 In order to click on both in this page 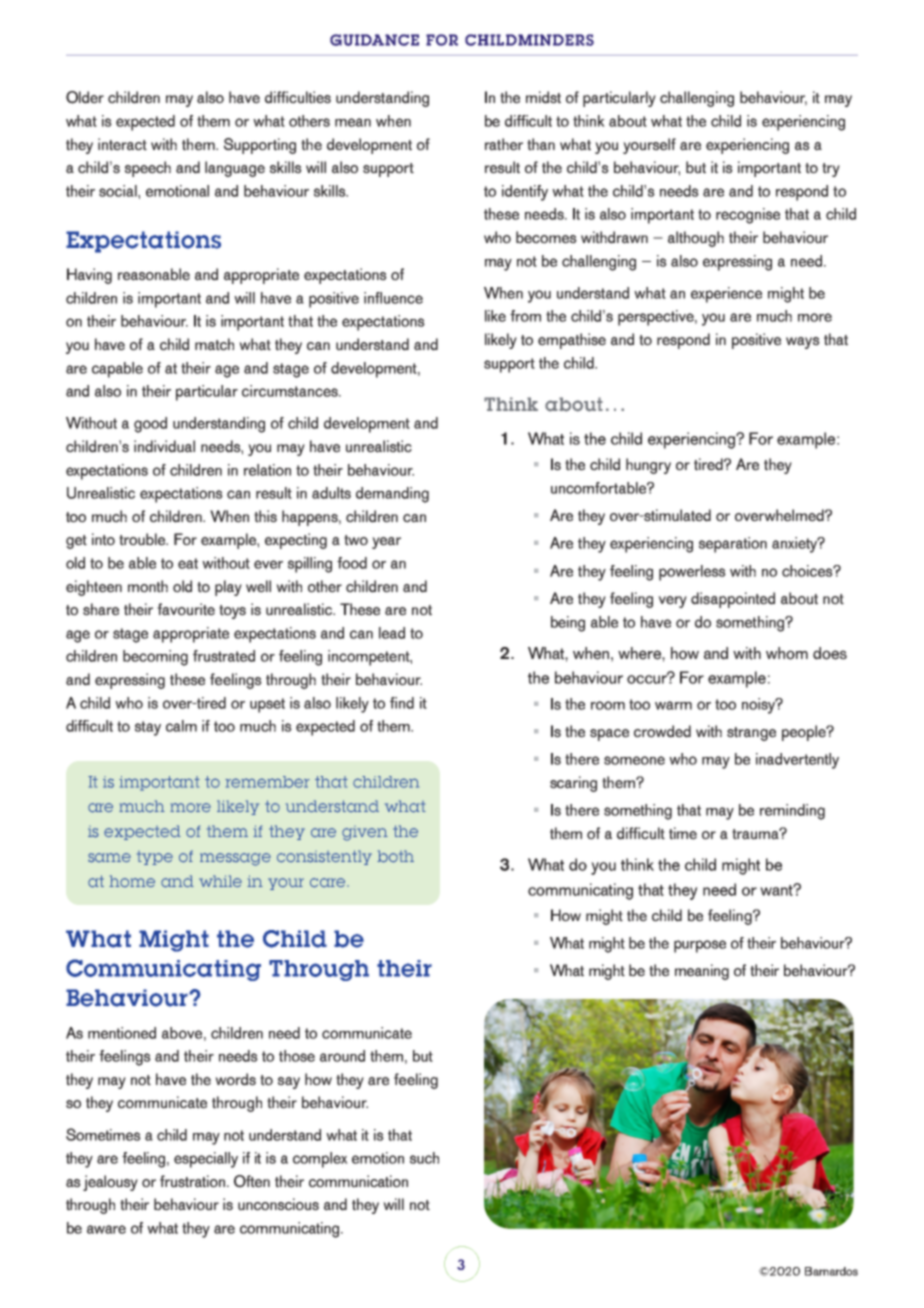, I will do `click(395, 856)`.
